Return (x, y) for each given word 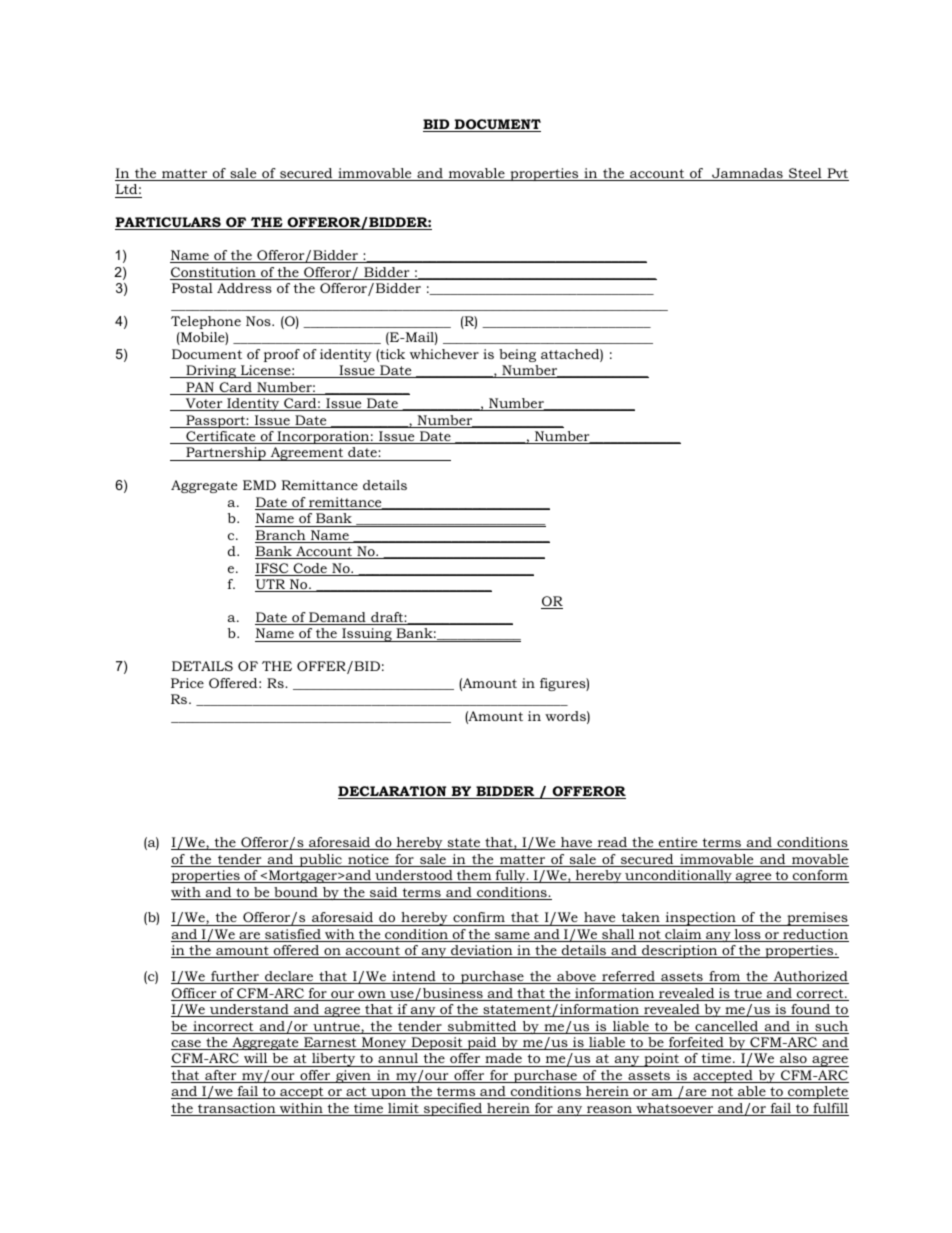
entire (678, 843)
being (517, 355)
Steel (805, 174)
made (503, 1060)
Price (187, 683)
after (221, 1076)
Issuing (367, 635)
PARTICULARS (169, 223)
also (793, 1060)
